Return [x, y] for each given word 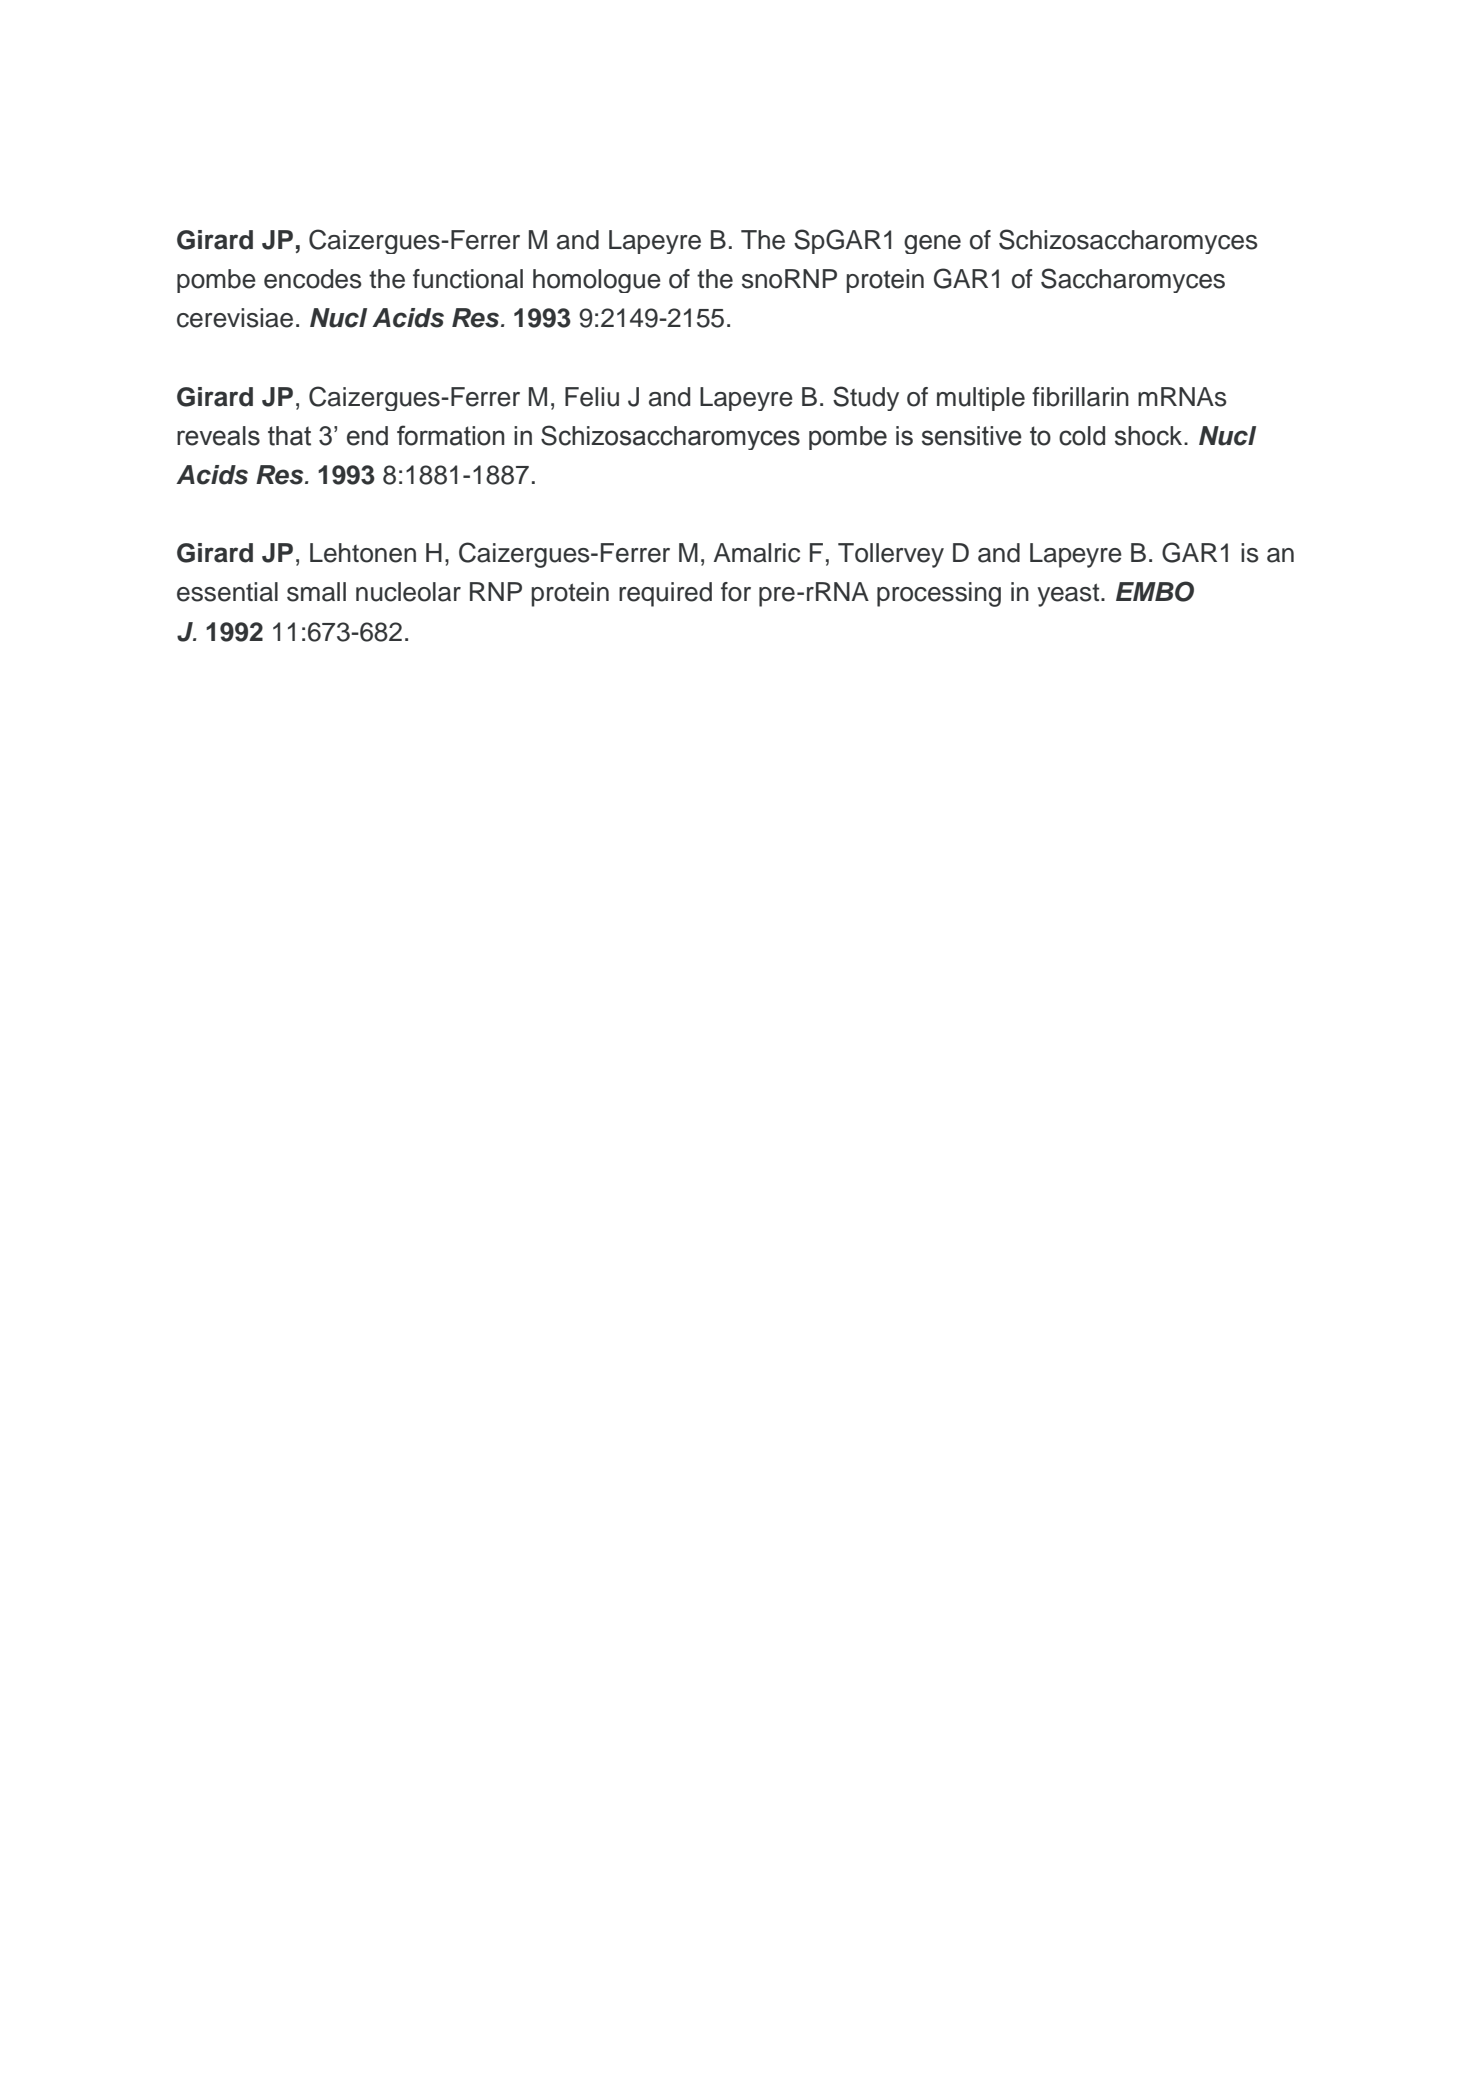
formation [451, 435]
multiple [981, 399]
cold [1082, 436]
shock [1150, 436]
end [367, 436]
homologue [597, 281]
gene [932, 244]
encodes [313, 279]
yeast [1069, 595]
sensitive [972, 436]
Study [866, 398]
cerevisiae [235, 318]
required [665, 594]
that [289, 436]
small [316, 592]
